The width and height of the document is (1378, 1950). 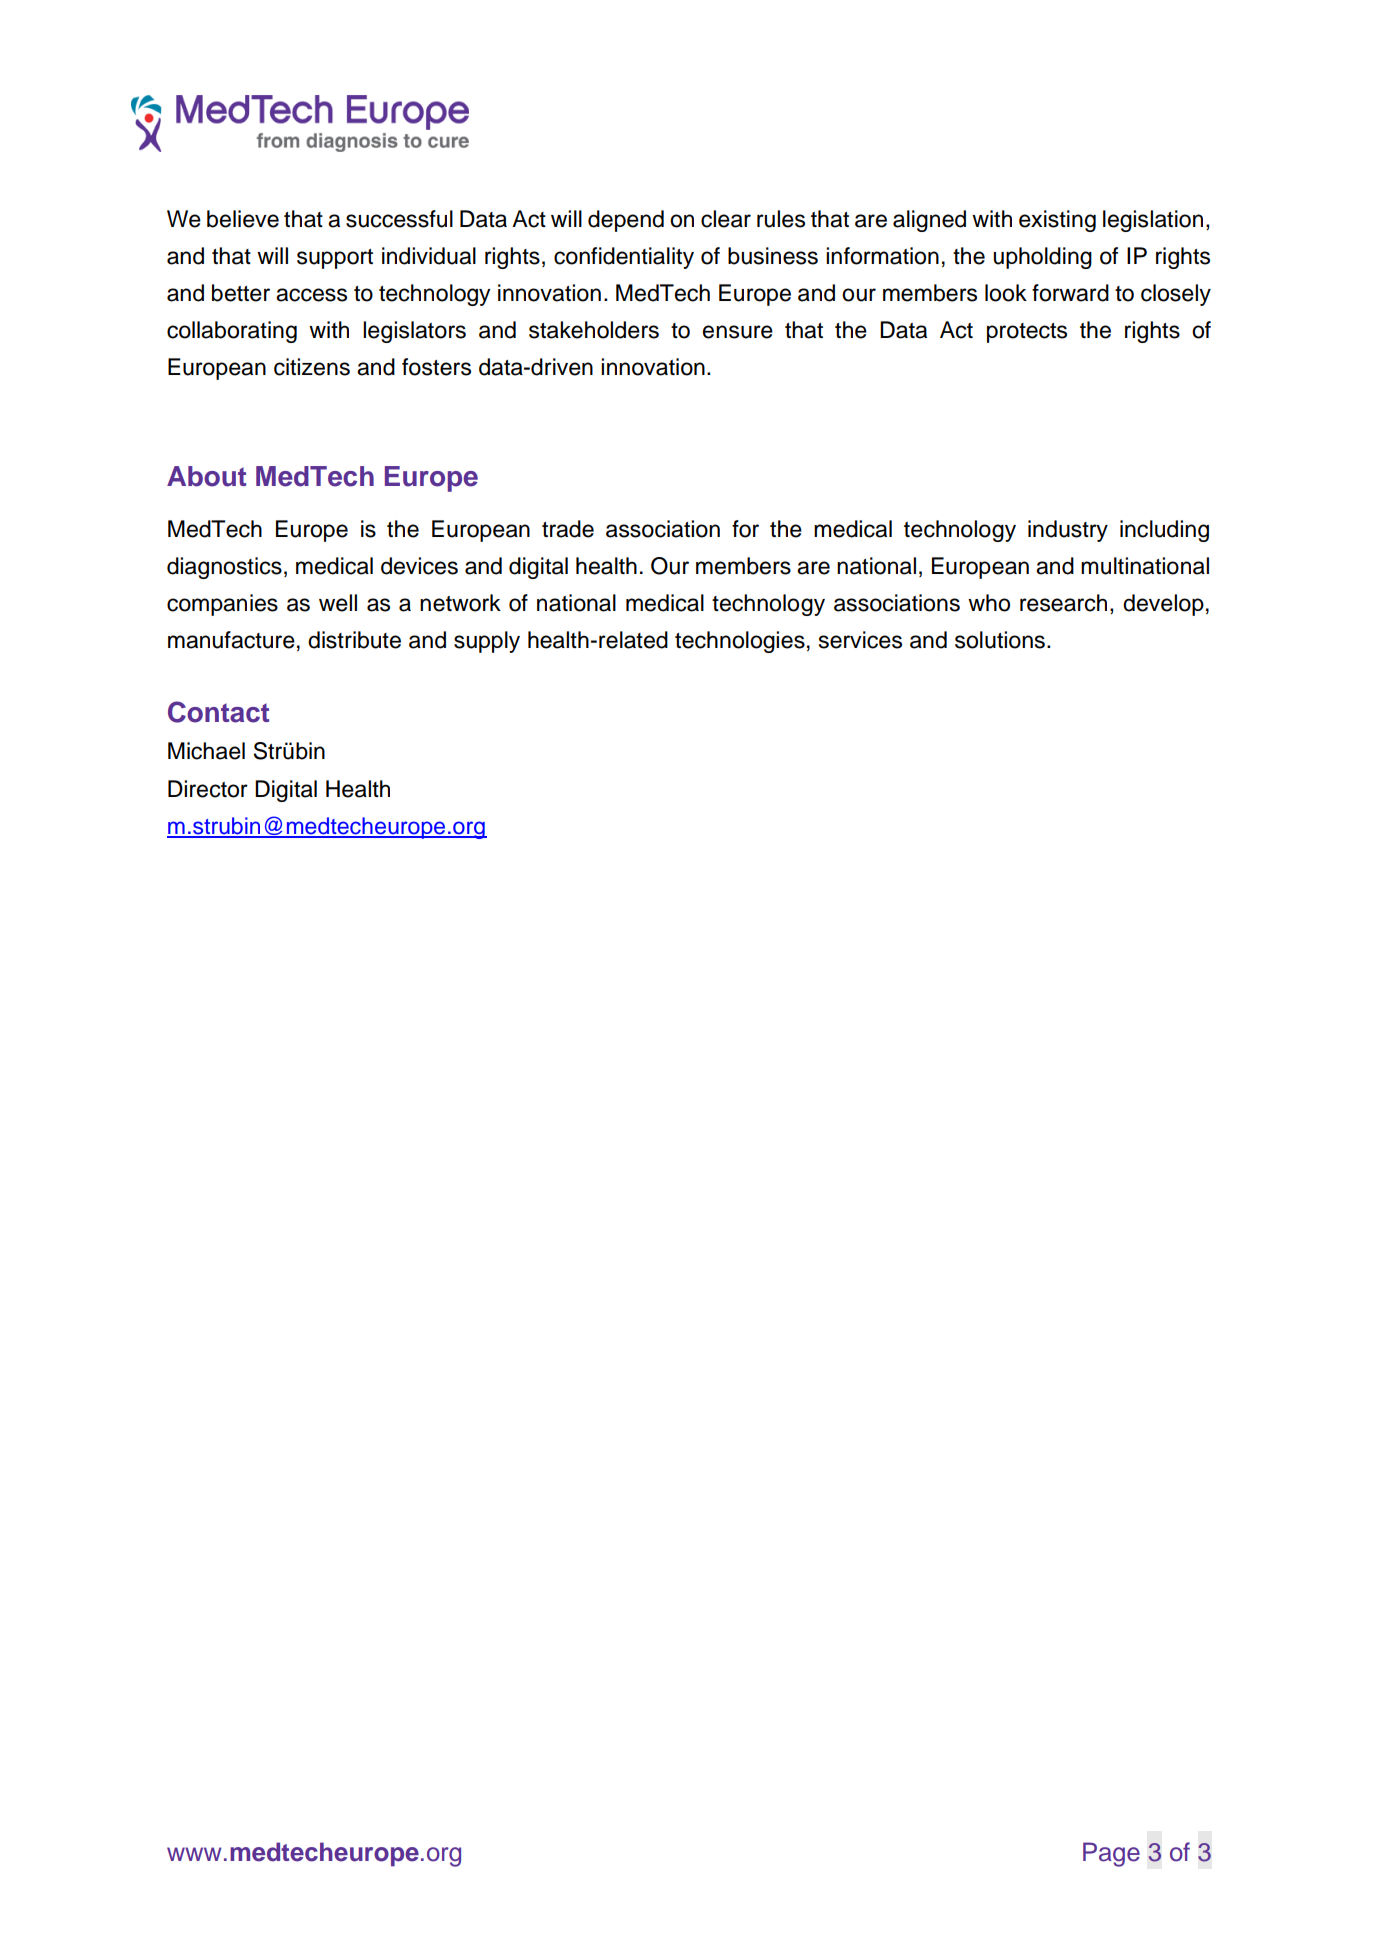 What do you see at coordinates (726, 219) in the document?
I see `clear` at bounding box center [726, 219].
